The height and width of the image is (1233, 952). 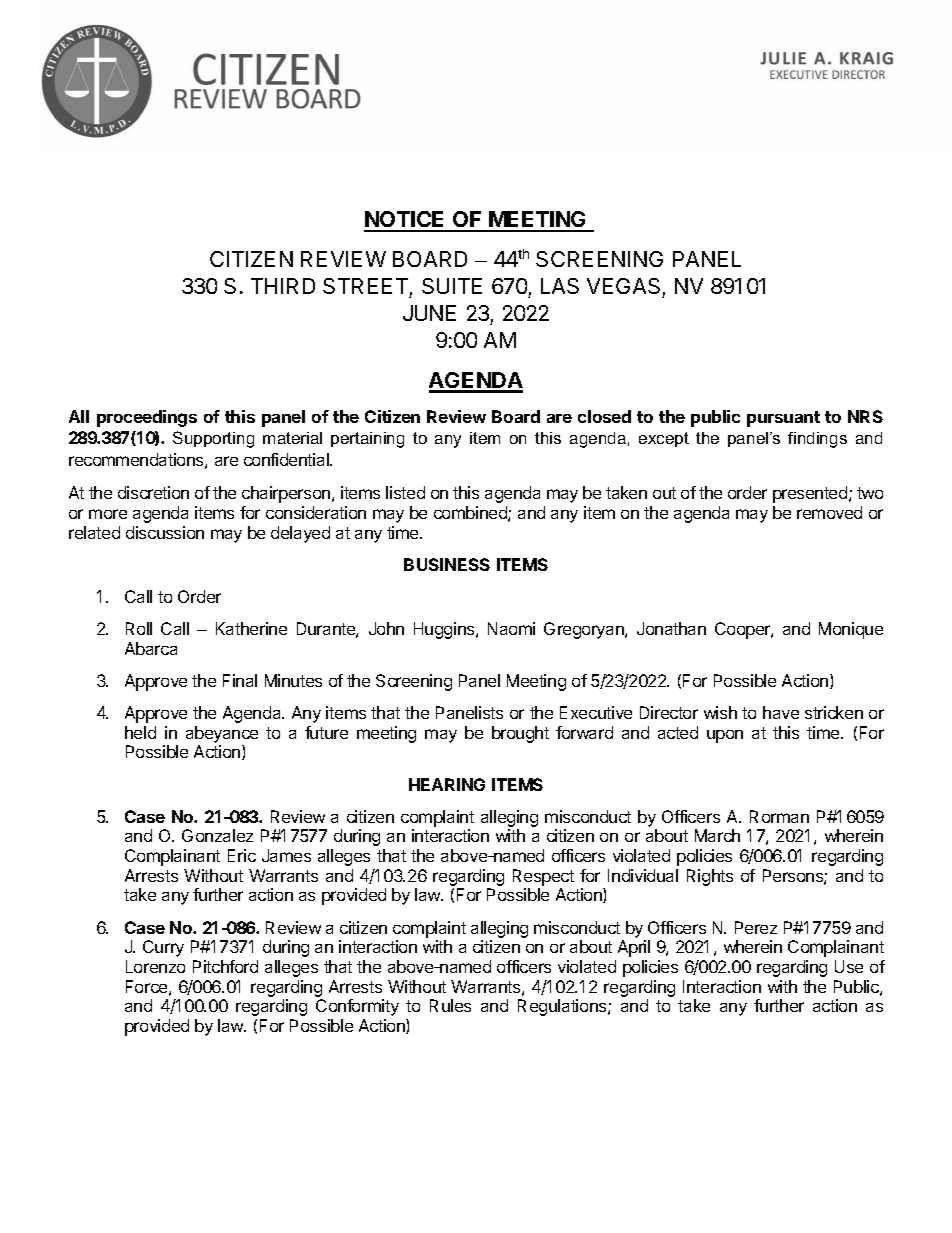 What do you see at coordinates (217, 835) in the image?
I see `Gonzalez` at bounding box center [217, 835].
